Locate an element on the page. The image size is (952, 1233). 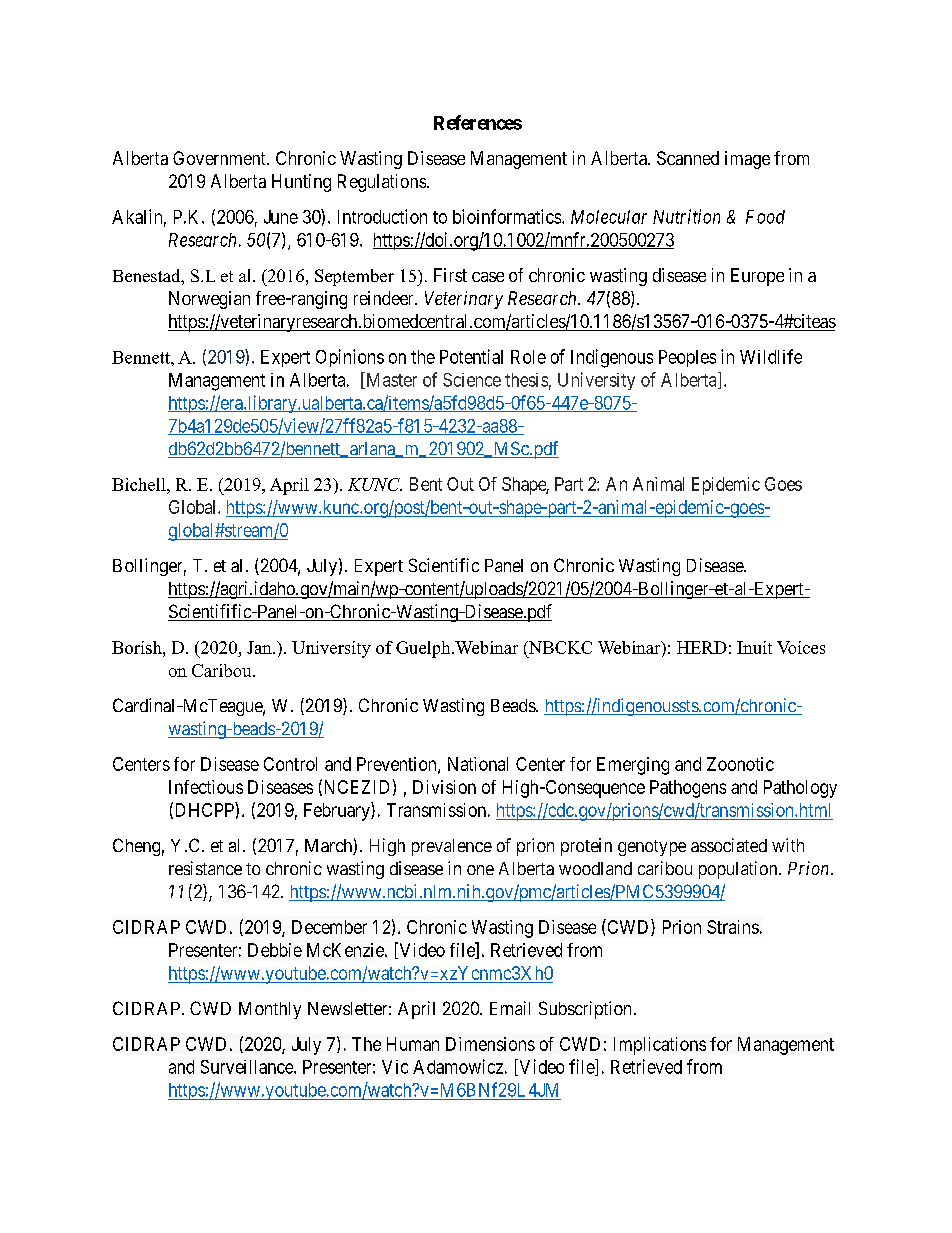
bioinformatics is located at coordinates (508, 216).
